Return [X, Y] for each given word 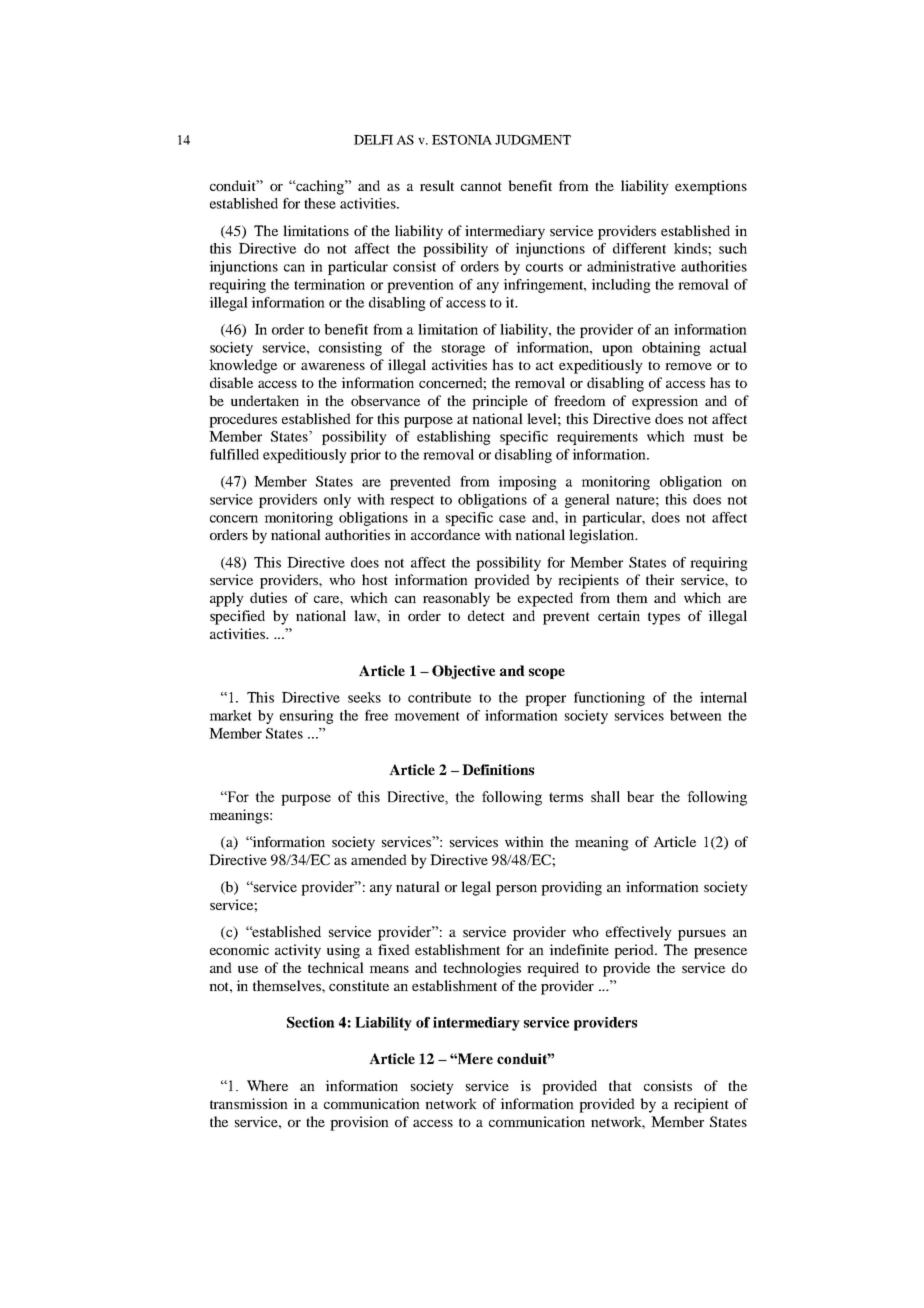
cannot [481, 186]
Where [267, 1085]
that [620, 1085]
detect [486, 615]
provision [359, 1123]
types [664, 618]
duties [268, 597]
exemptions [711, 187]
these [320, 203]
